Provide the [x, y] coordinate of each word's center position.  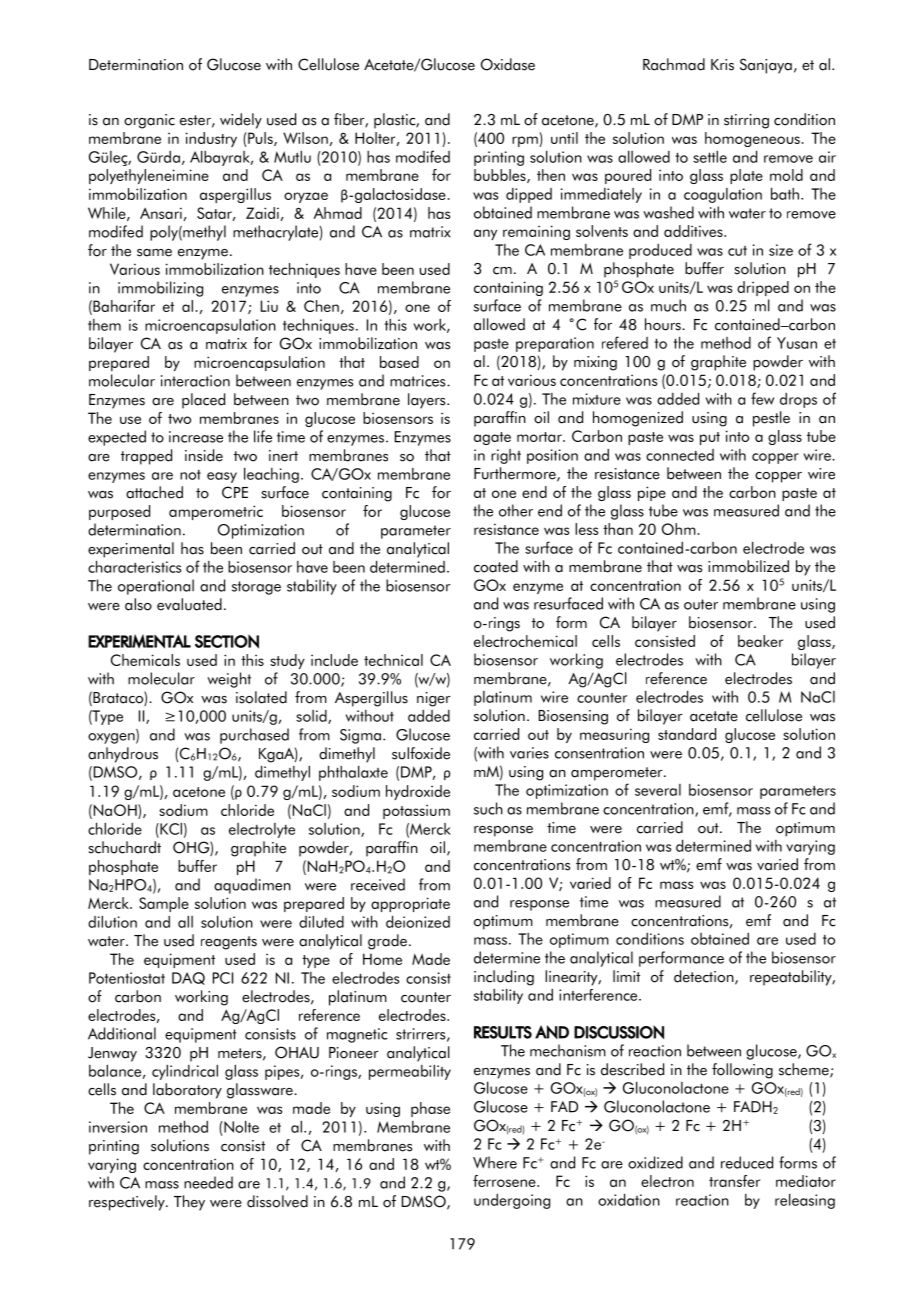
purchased [254, 736]
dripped [763, 288]
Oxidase [508, 64]
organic [149, 121]
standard [687, 734]
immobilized [748, 566]
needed [208, 1182]
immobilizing [160, 289]
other [516, 510]
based [399, 362]
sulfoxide [421, 753]
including [504, 978]
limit [626, 976]
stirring [746, 121]
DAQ [188, 978]
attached [154, 492]
